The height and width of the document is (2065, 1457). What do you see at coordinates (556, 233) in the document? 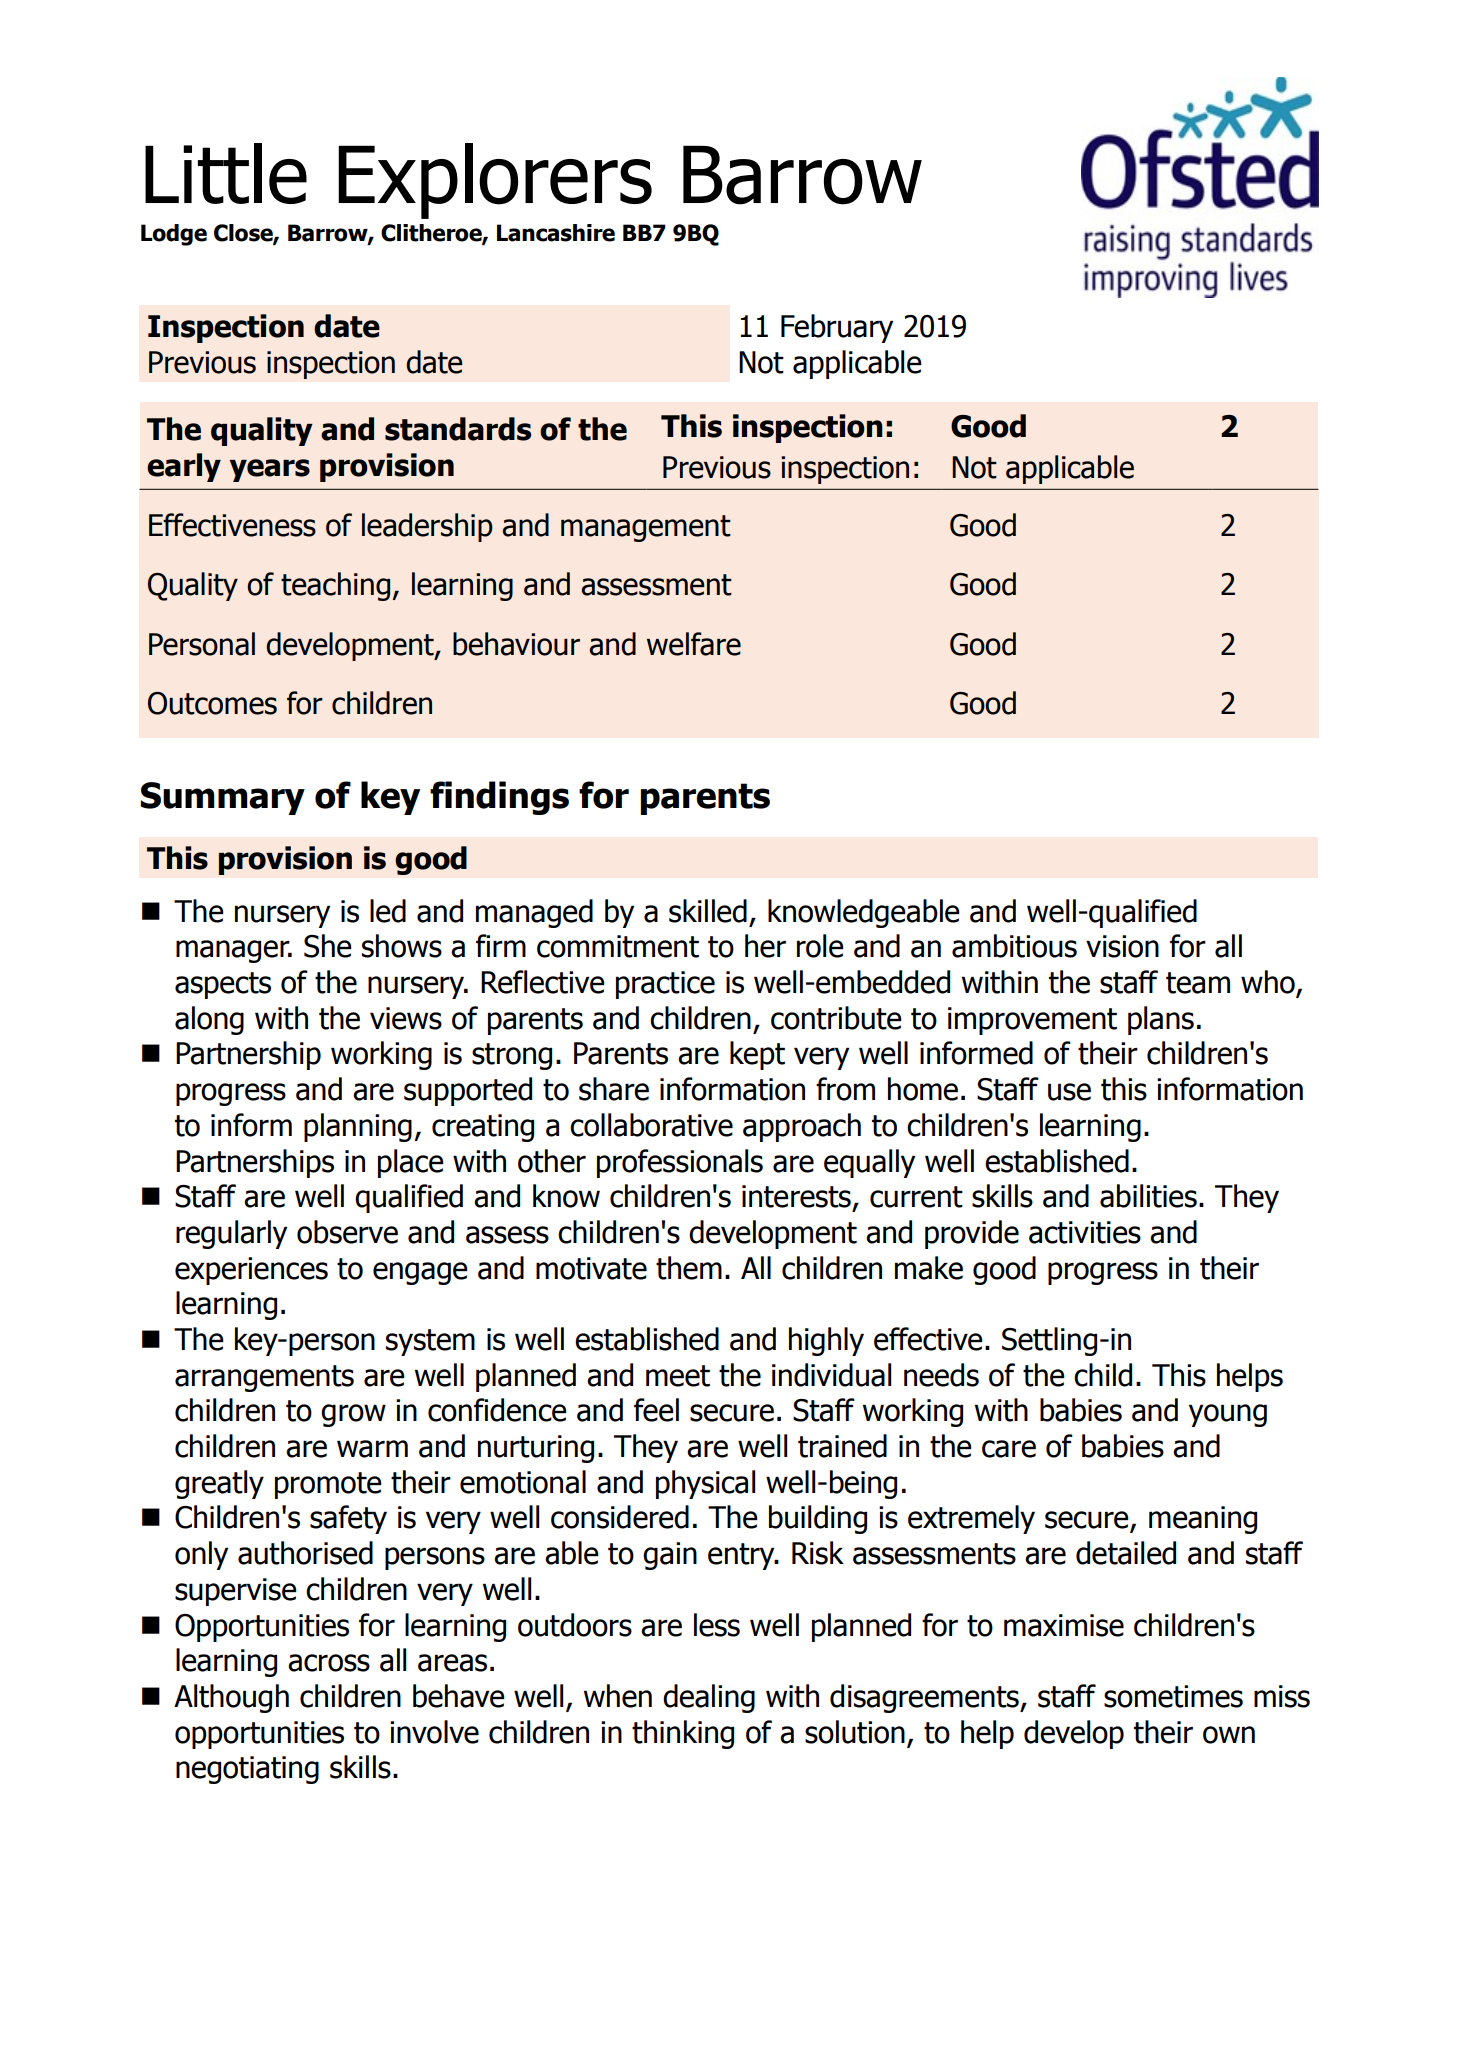
I see `Lancashire` at bounding box center [556, 233].
